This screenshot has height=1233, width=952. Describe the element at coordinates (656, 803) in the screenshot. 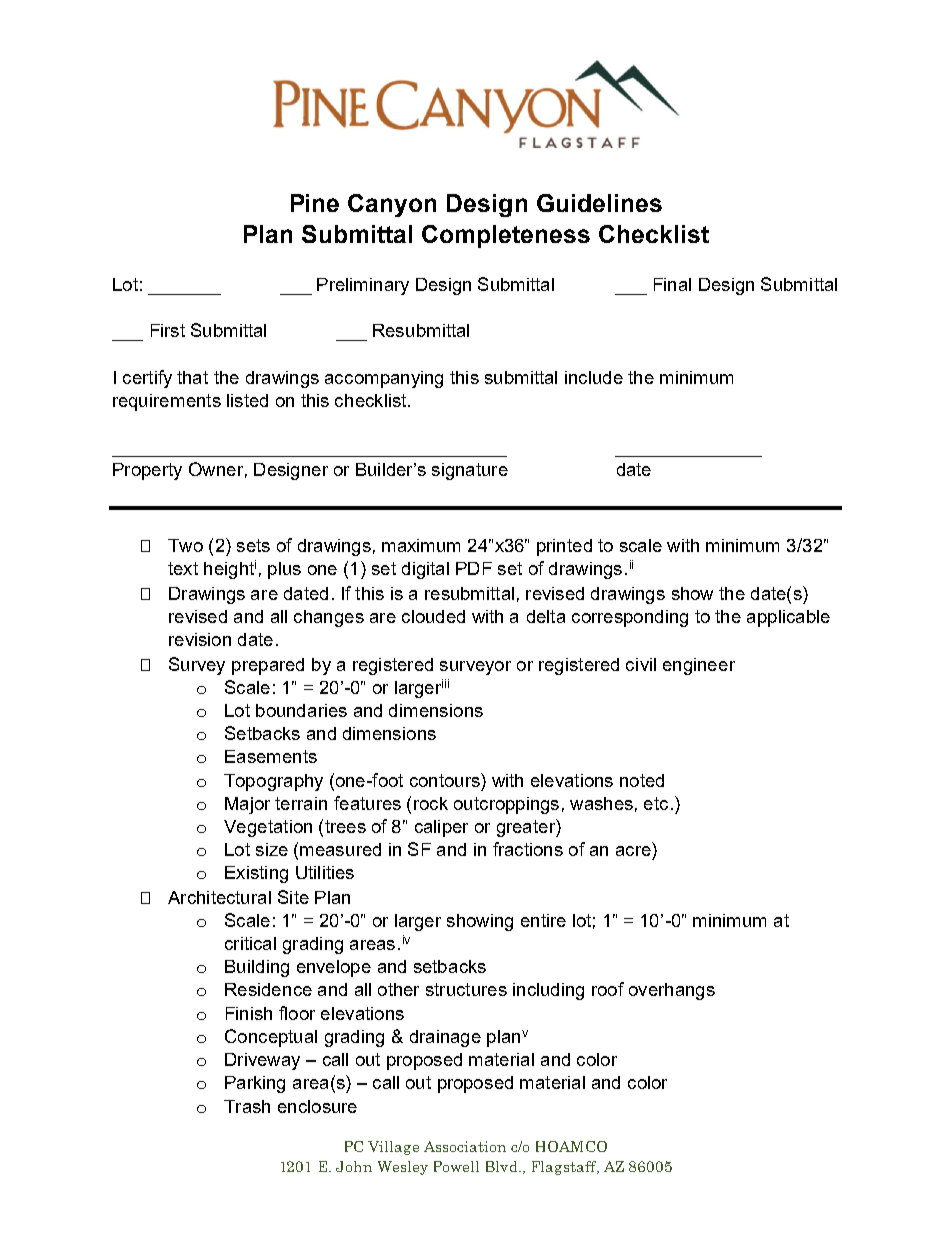

I see `etc` at that location.
